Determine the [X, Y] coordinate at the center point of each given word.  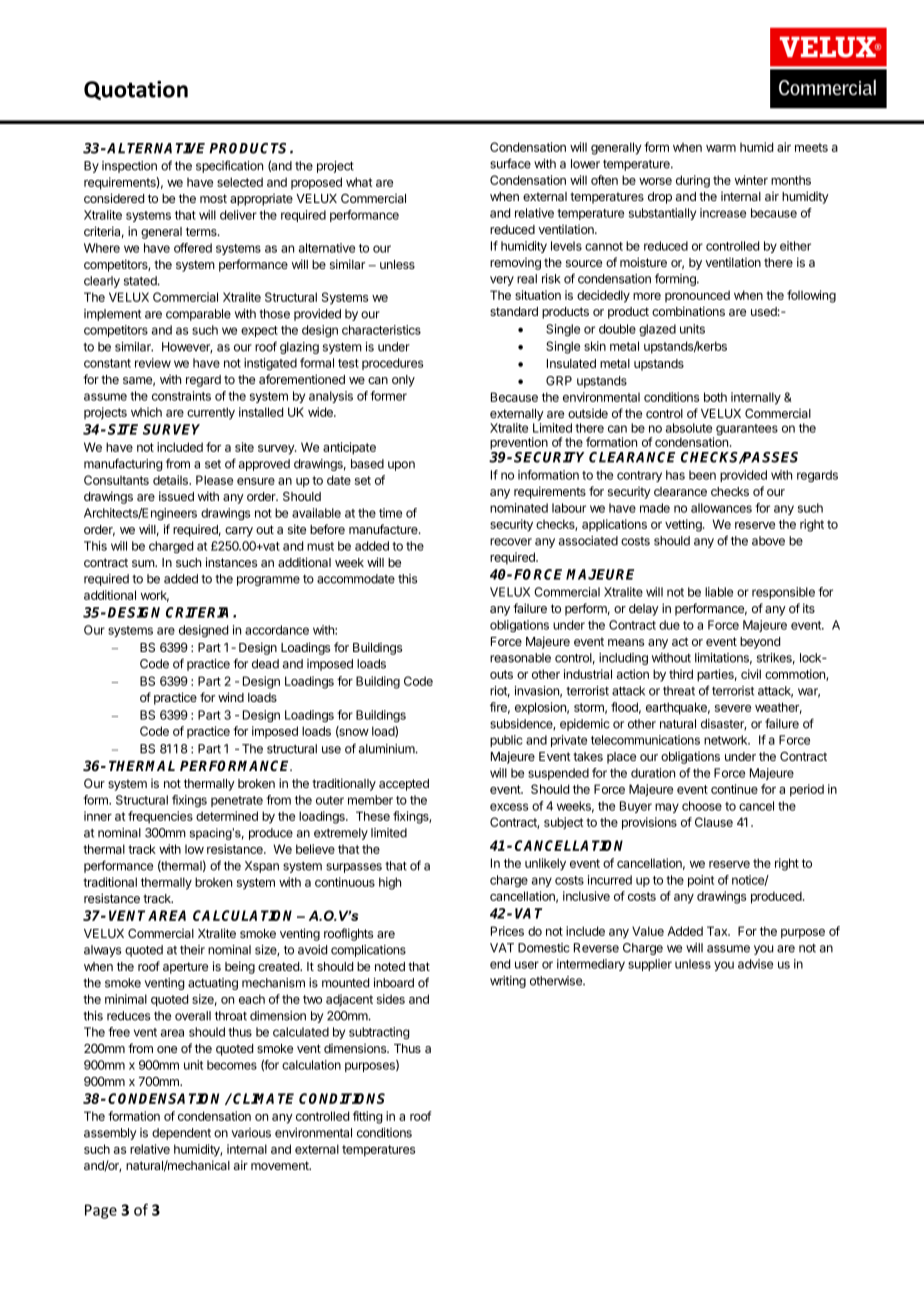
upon [401, 466]
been [702, 475]
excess [509, 807]
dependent [181, 1134]
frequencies [160, 817]
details [172, 480]
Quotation [136, 90]
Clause [714, 822]
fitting [368, 1117]
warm [721, 148]
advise [755, 964]
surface [510, 163]
